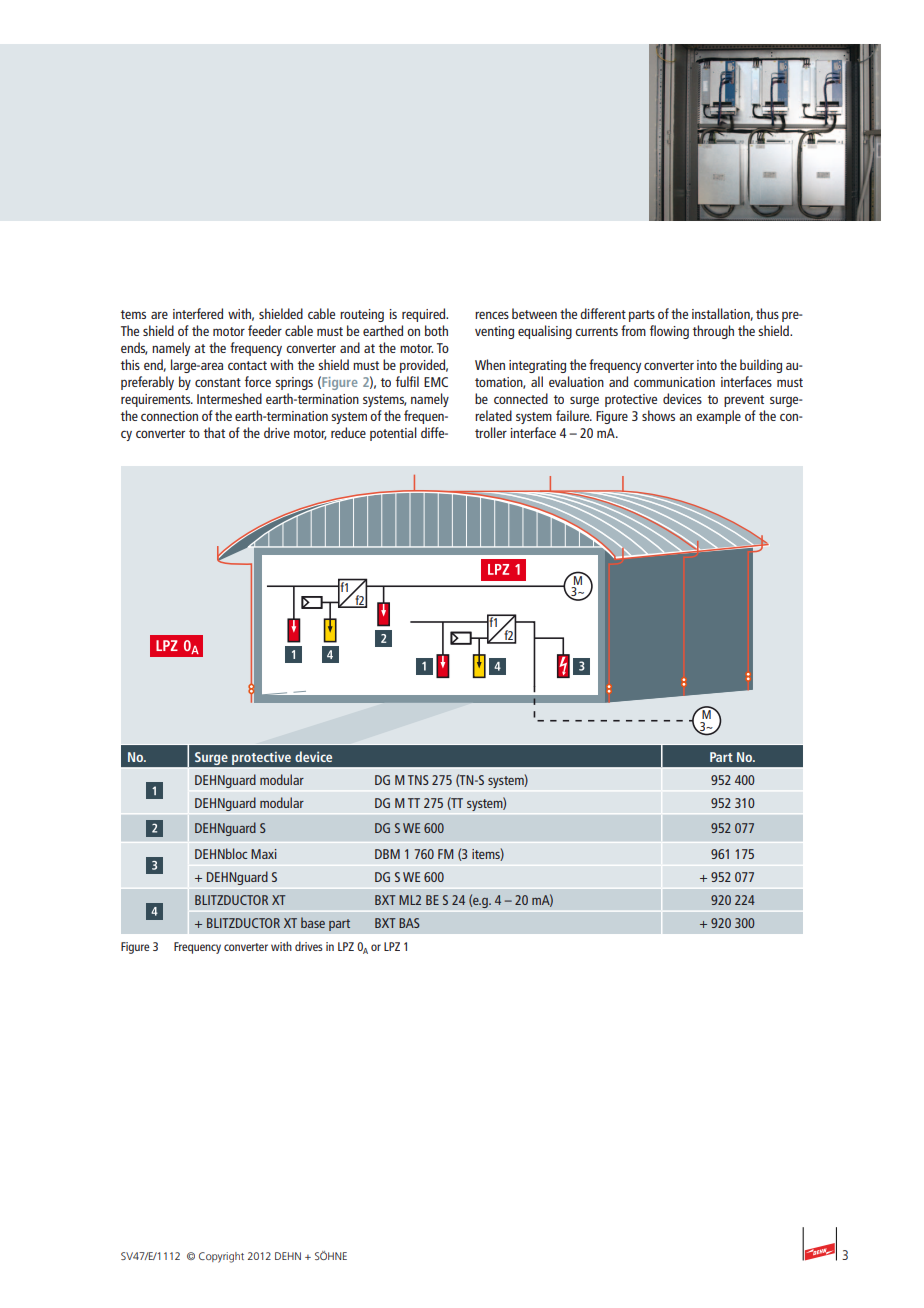 The image size is (924, 1308). What do you see at coordinates (436, 330) in the document?
I see `both` at bounding box center [436, 330].
